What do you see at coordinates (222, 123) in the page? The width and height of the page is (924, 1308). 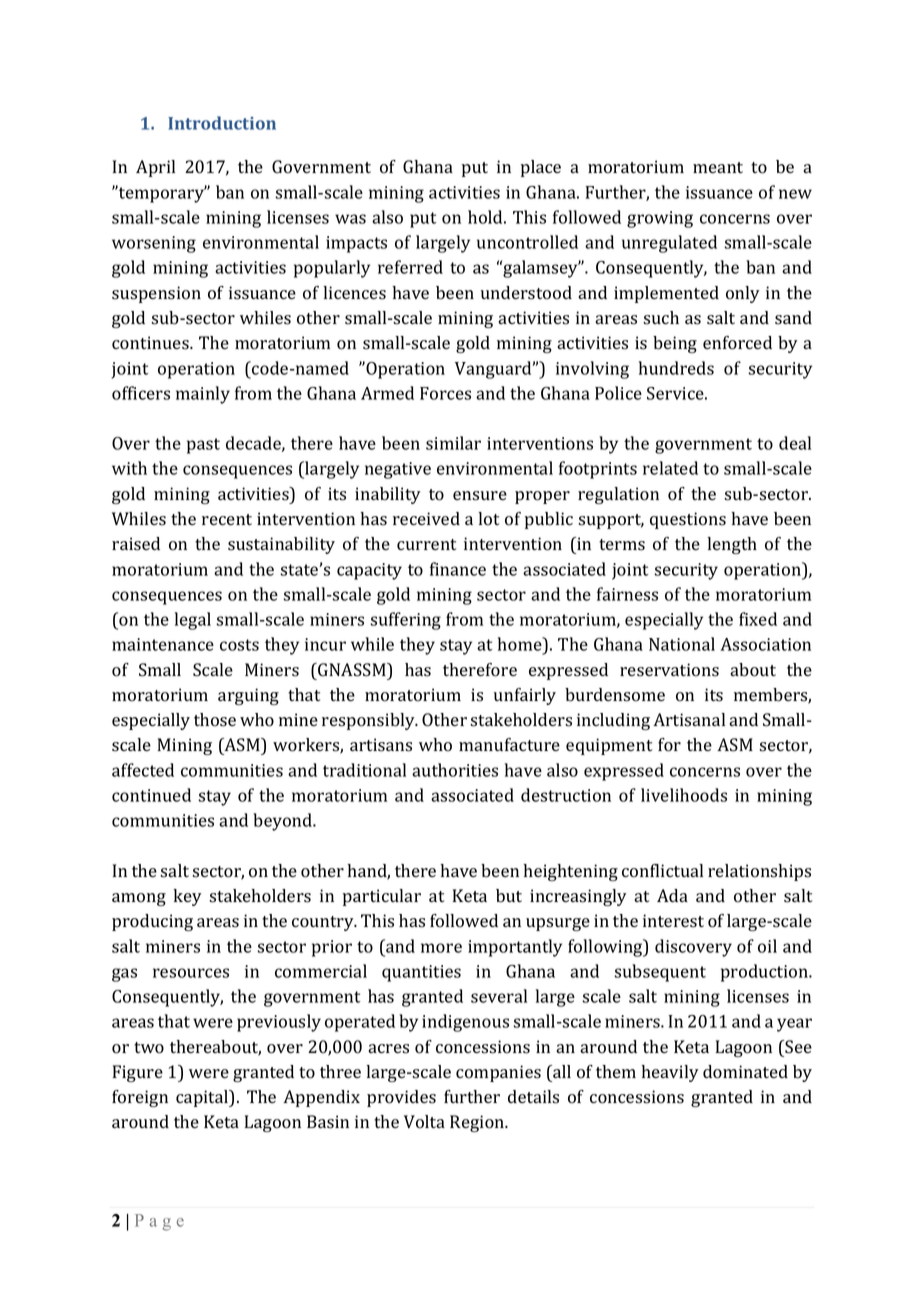 I see `Introduction` at bounding box center [222, 123].
